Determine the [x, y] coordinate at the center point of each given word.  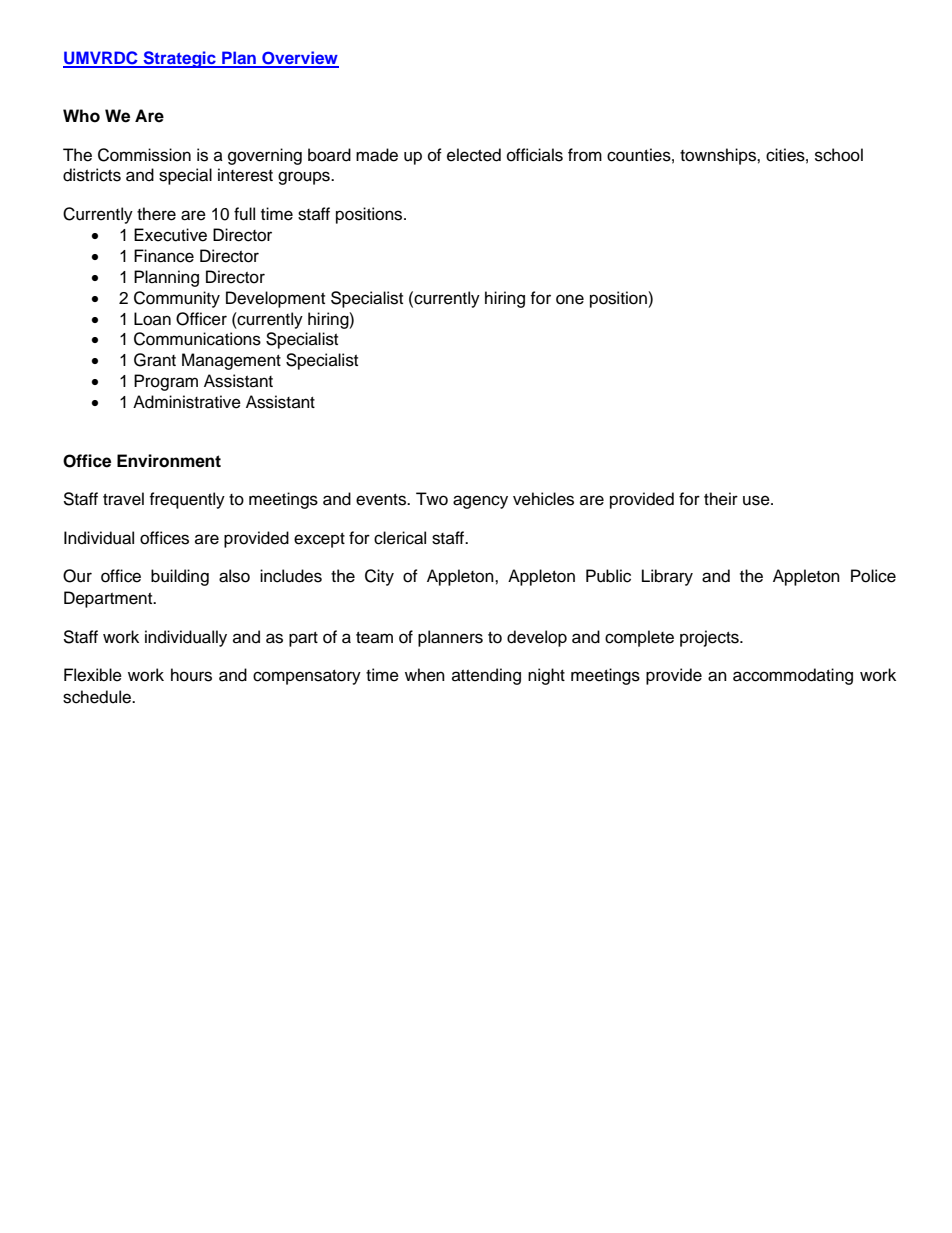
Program [166, 382]
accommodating [793, 676]
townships [719, 156]
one [570, 299]
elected [474, 155]
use [757, 500]
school [839, 155]
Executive [170, 235]
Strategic [179, 59]
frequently [187, 500]
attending [486, 676]
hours [191, 675]
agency [480, 502]
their [721, 499]
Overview [299, 59]
